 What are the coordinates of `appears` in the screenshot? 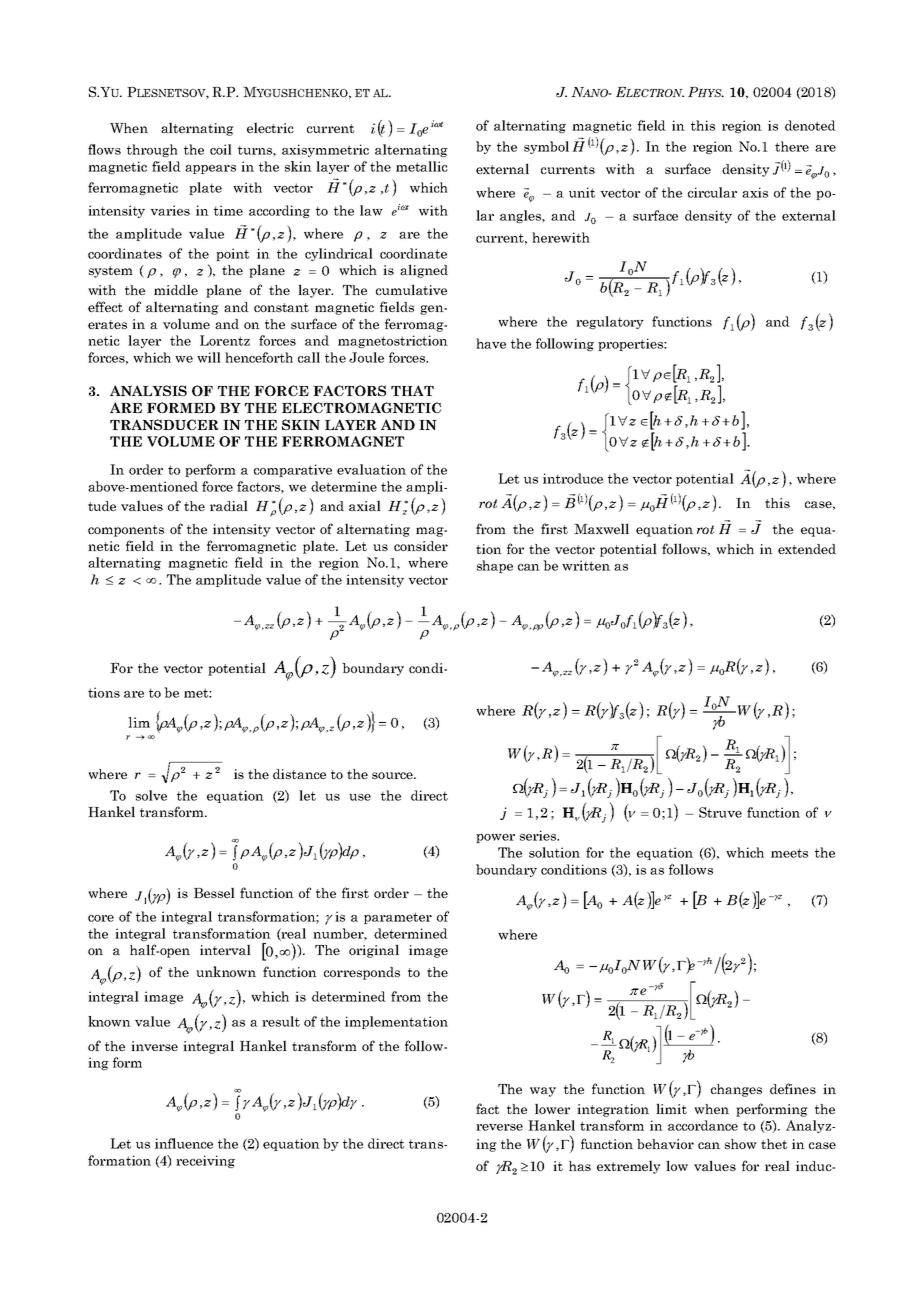 It's located at (210, 169).
